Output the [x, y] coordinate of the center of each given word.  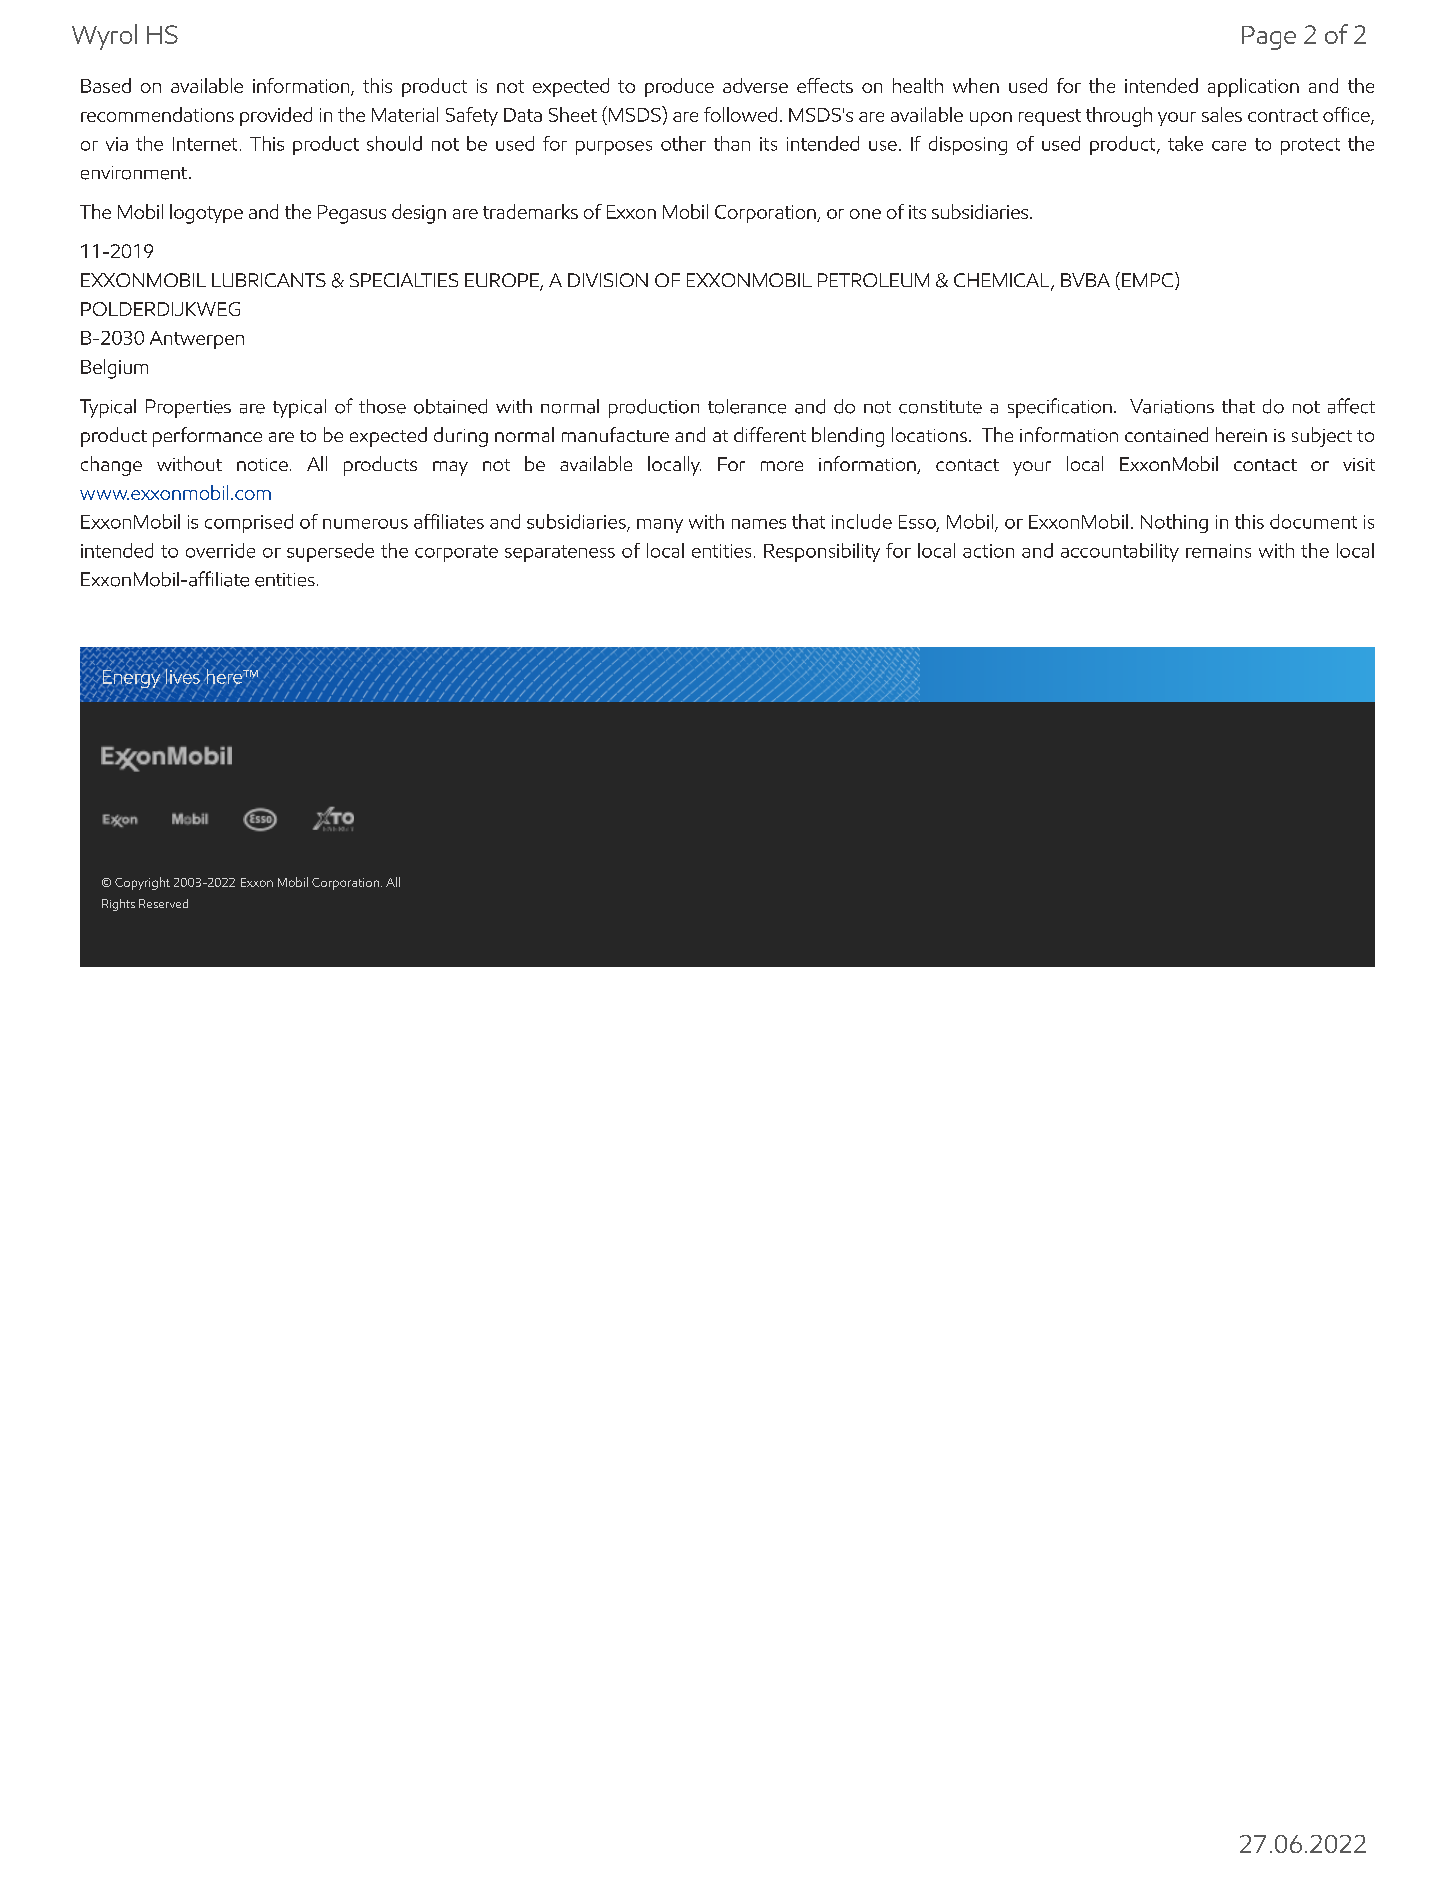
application [1253, 87]
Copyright [142, 883]
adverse [755, 85]
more [782, 466]
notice [262, 464]
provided [276, 116]
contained [1166, 434]
